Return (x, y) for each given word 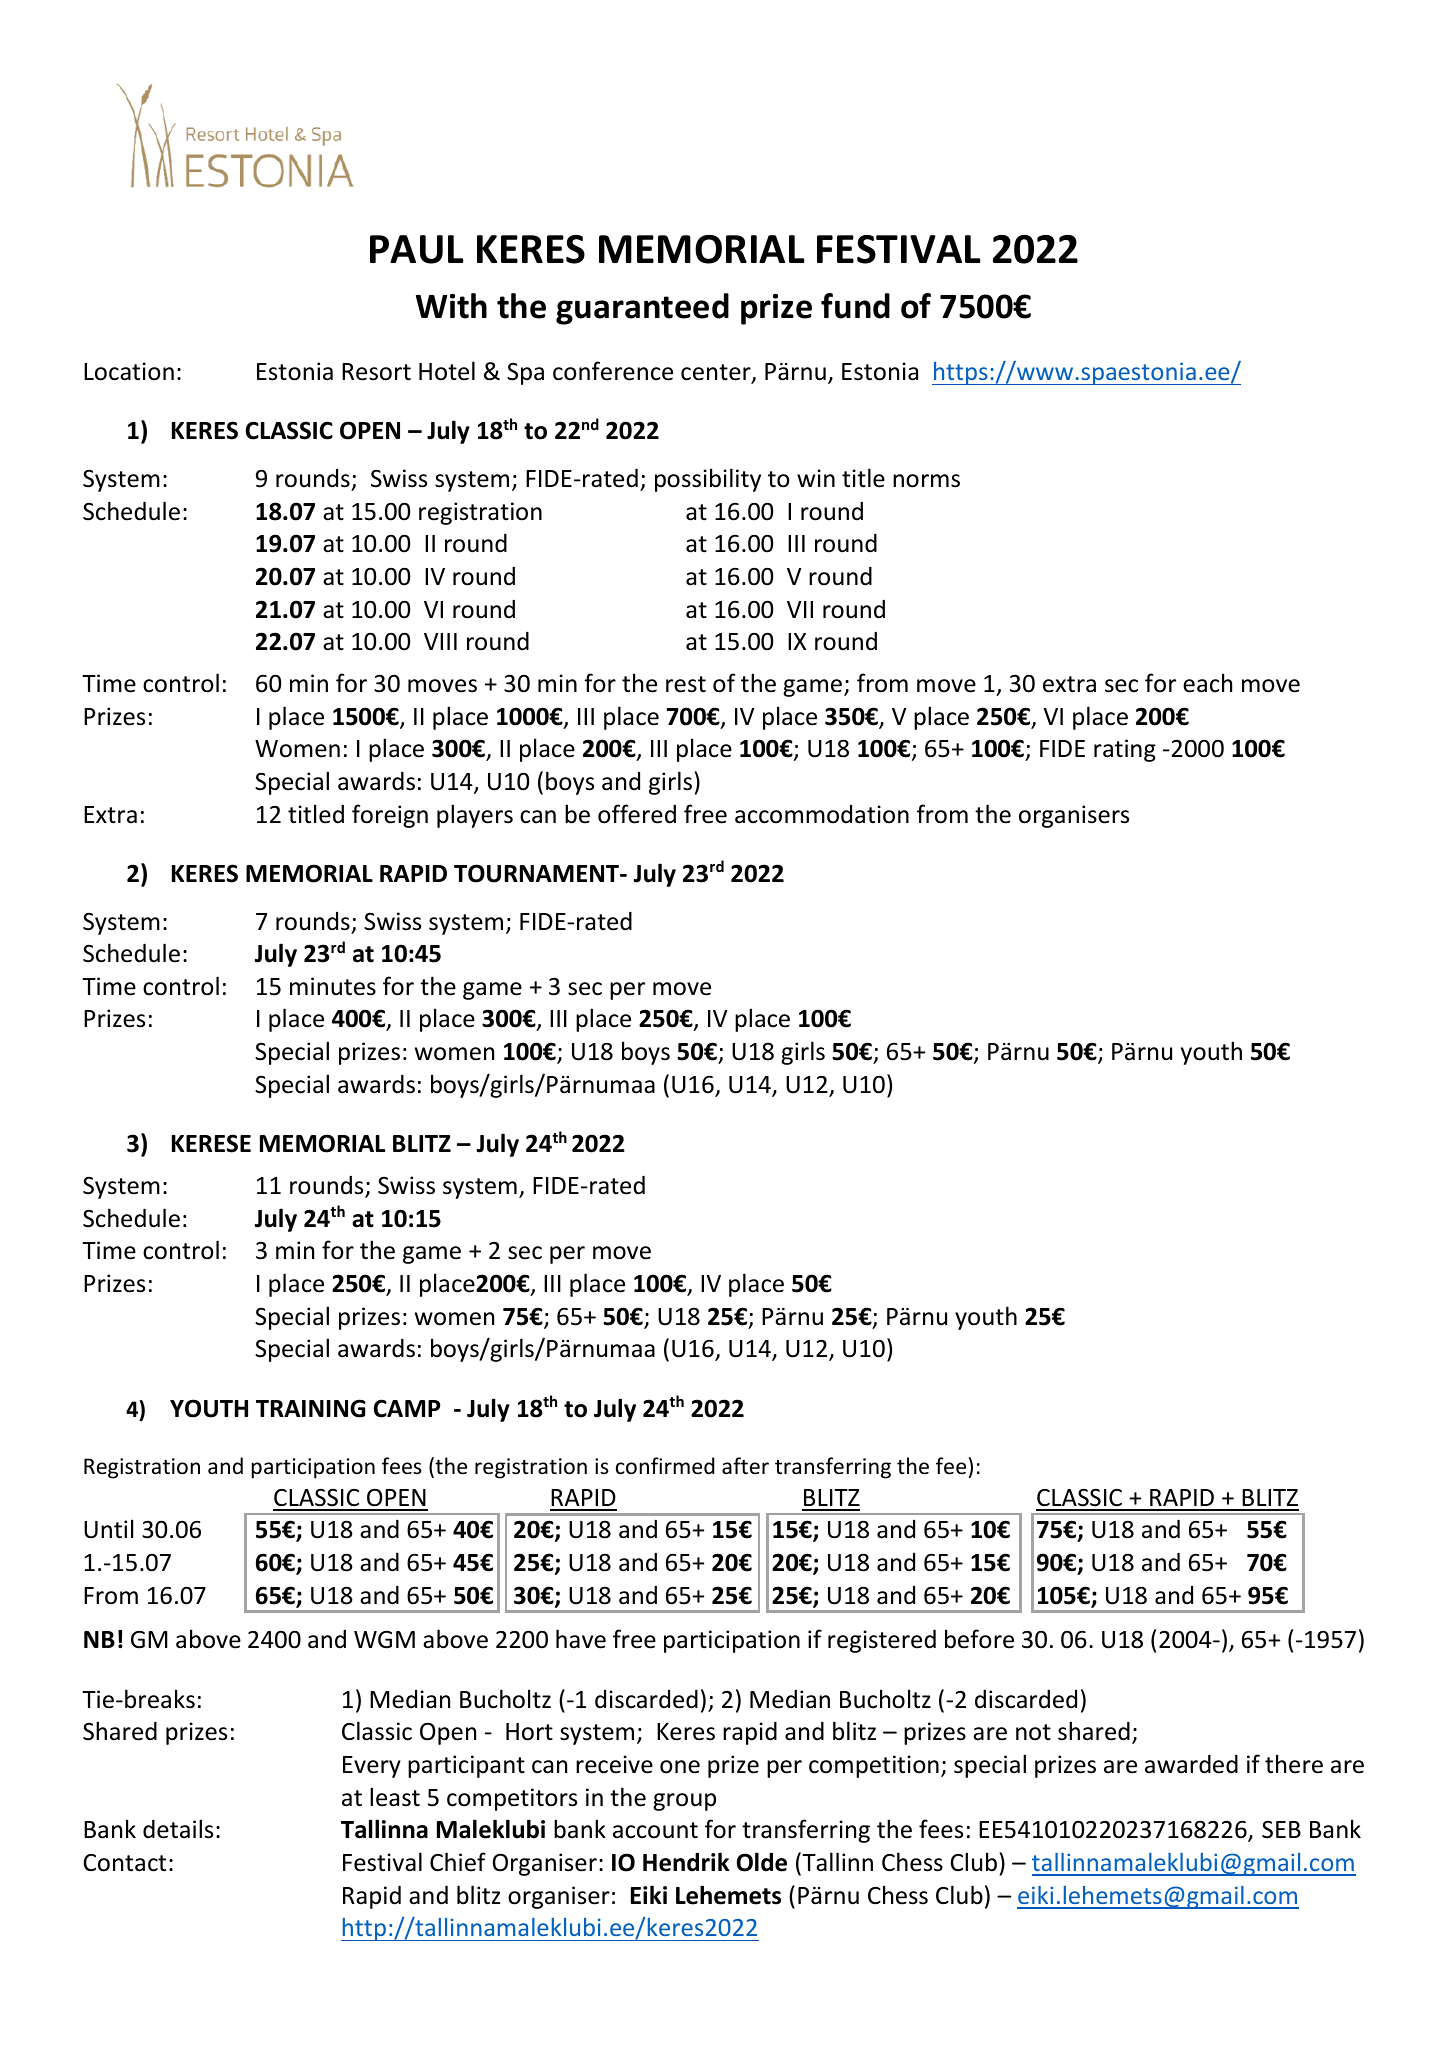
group (684, 1802)
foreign (390, 816)
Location (129, 371)
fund (855, 306)
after (745, 1466)
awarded (1191, 1764)
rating (1125, 750)
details (178, 1829)
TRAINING (311, 1408)
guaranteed (642, 309)
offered (637, 814)
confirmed (665, 1466)
